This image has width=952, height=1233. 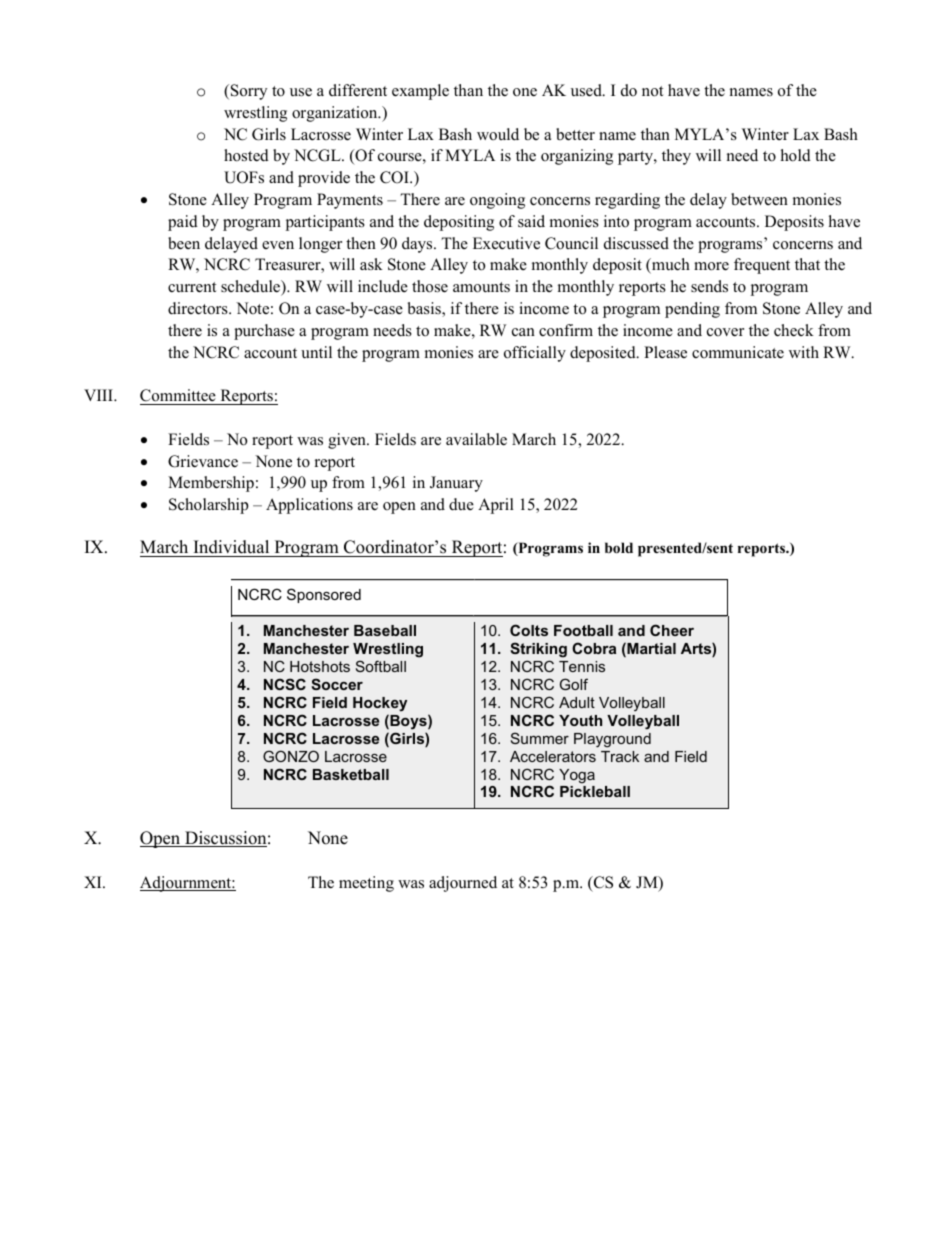 I want to click on Soccer, so click(x=337, y=684).
